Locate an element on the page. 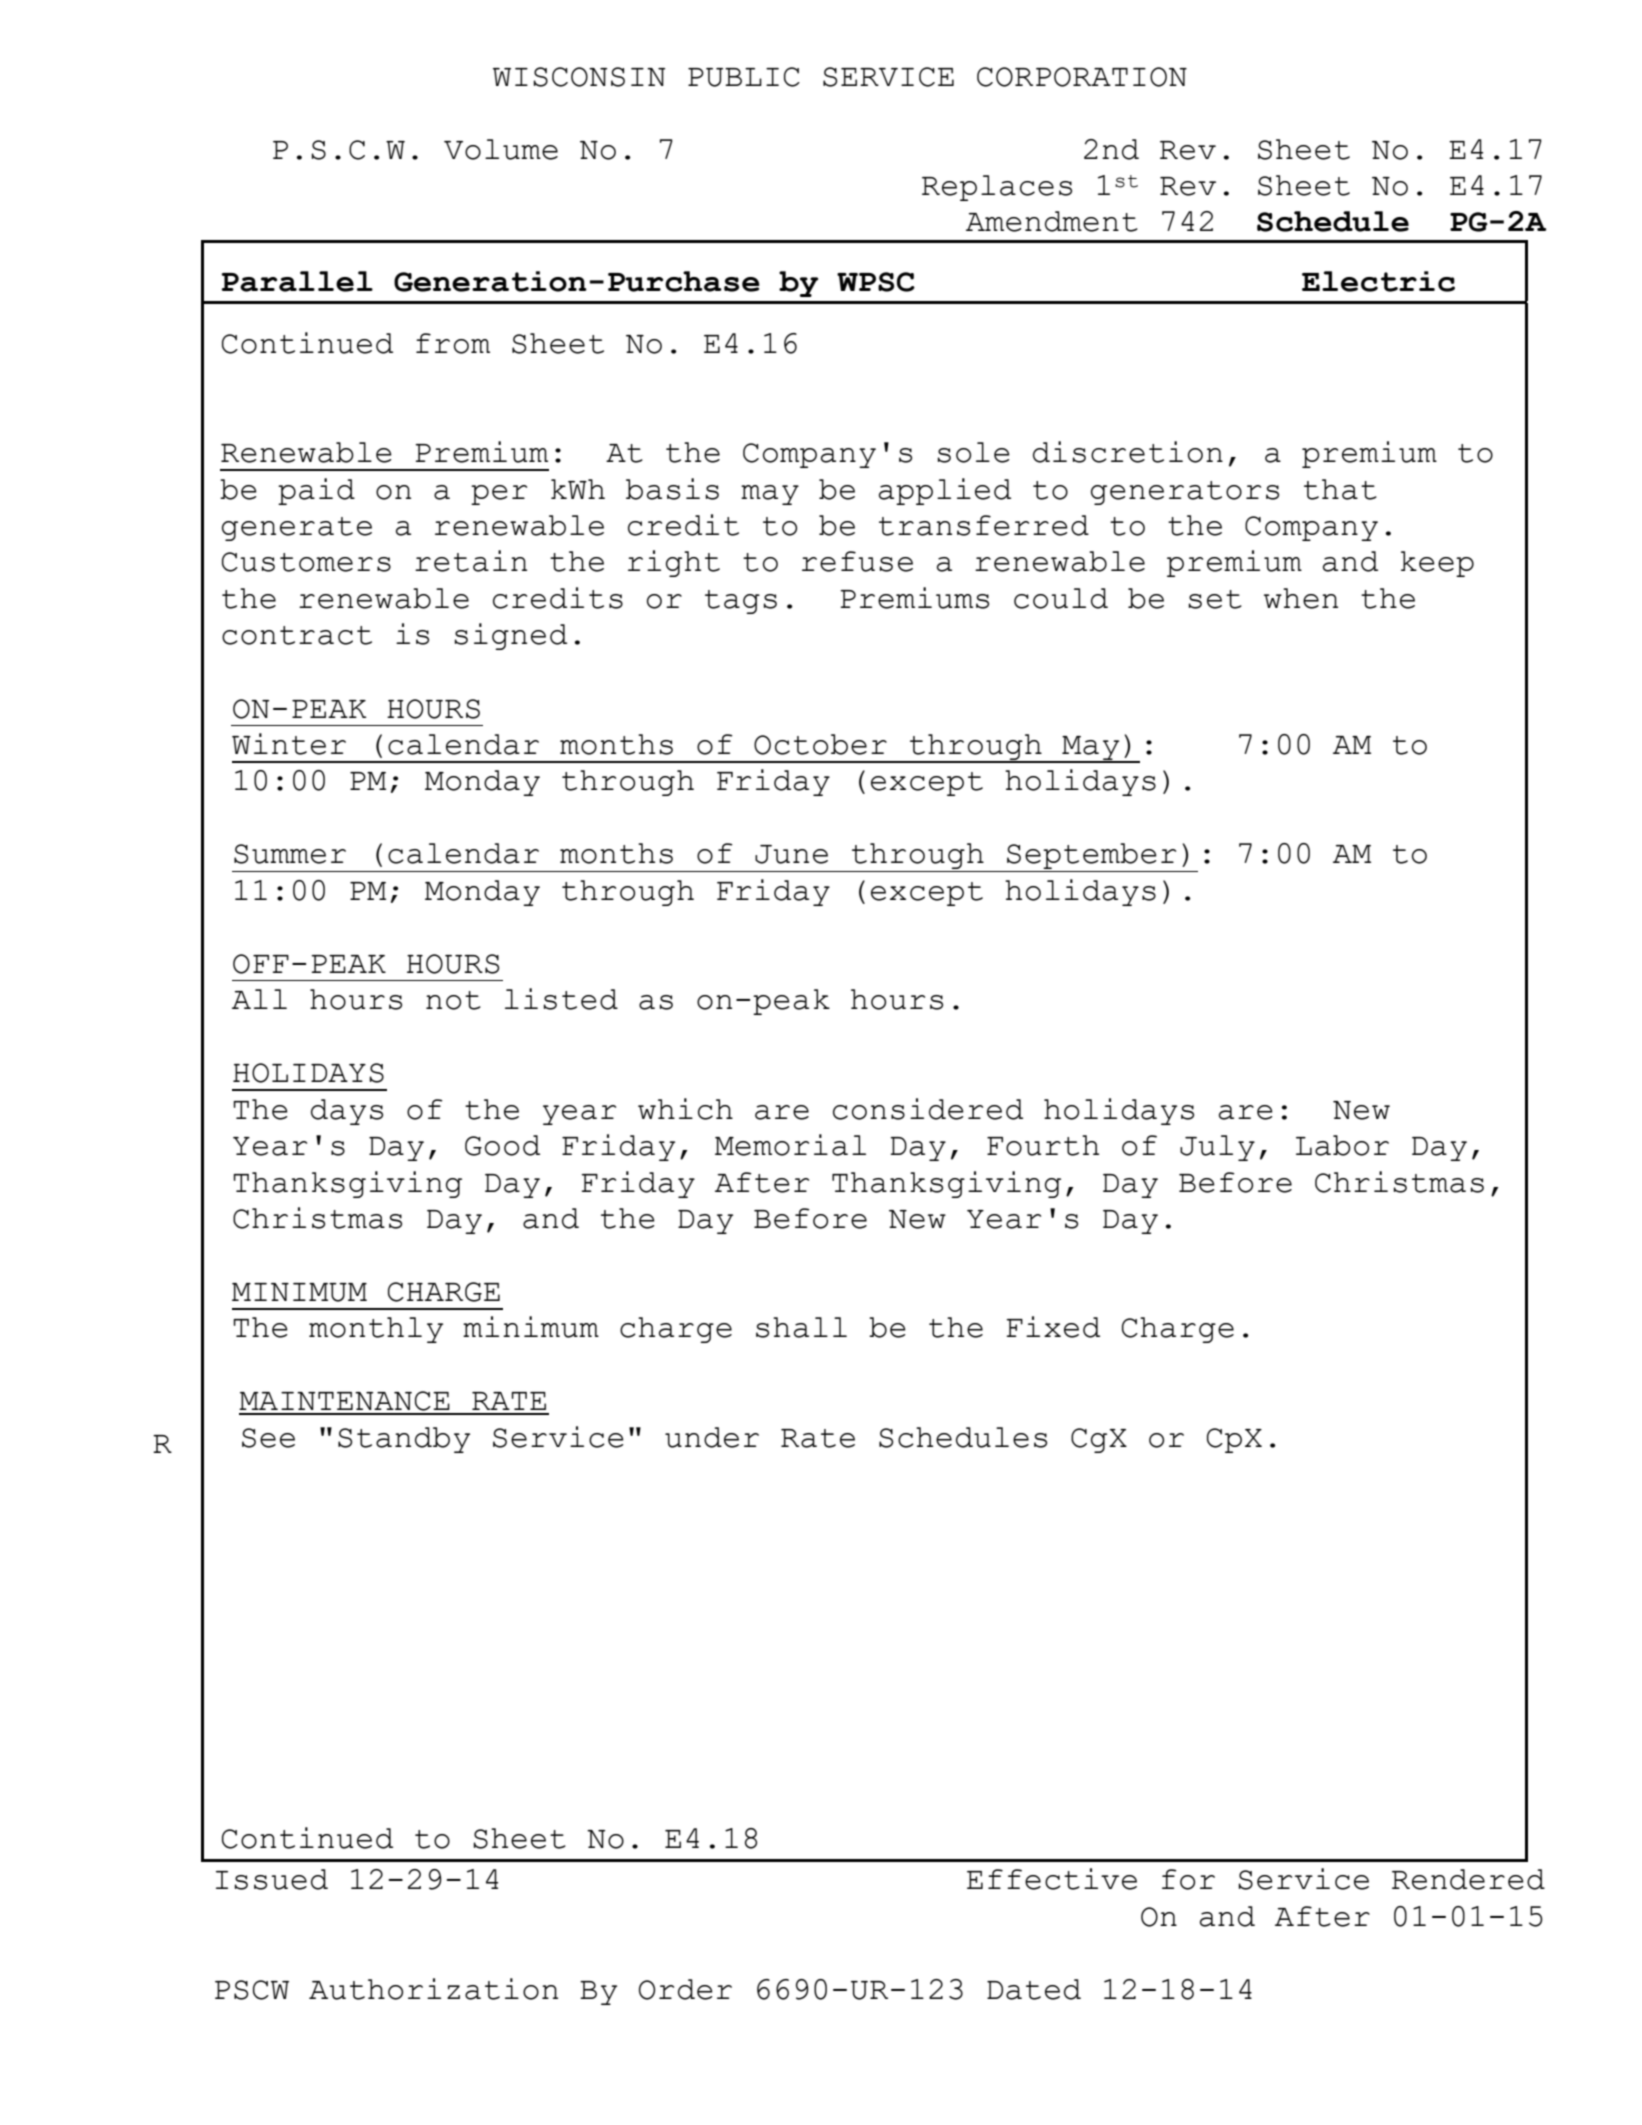 The width and height of the image is (1642, 2125). Labor is located at coordinates (1342, 1145).
